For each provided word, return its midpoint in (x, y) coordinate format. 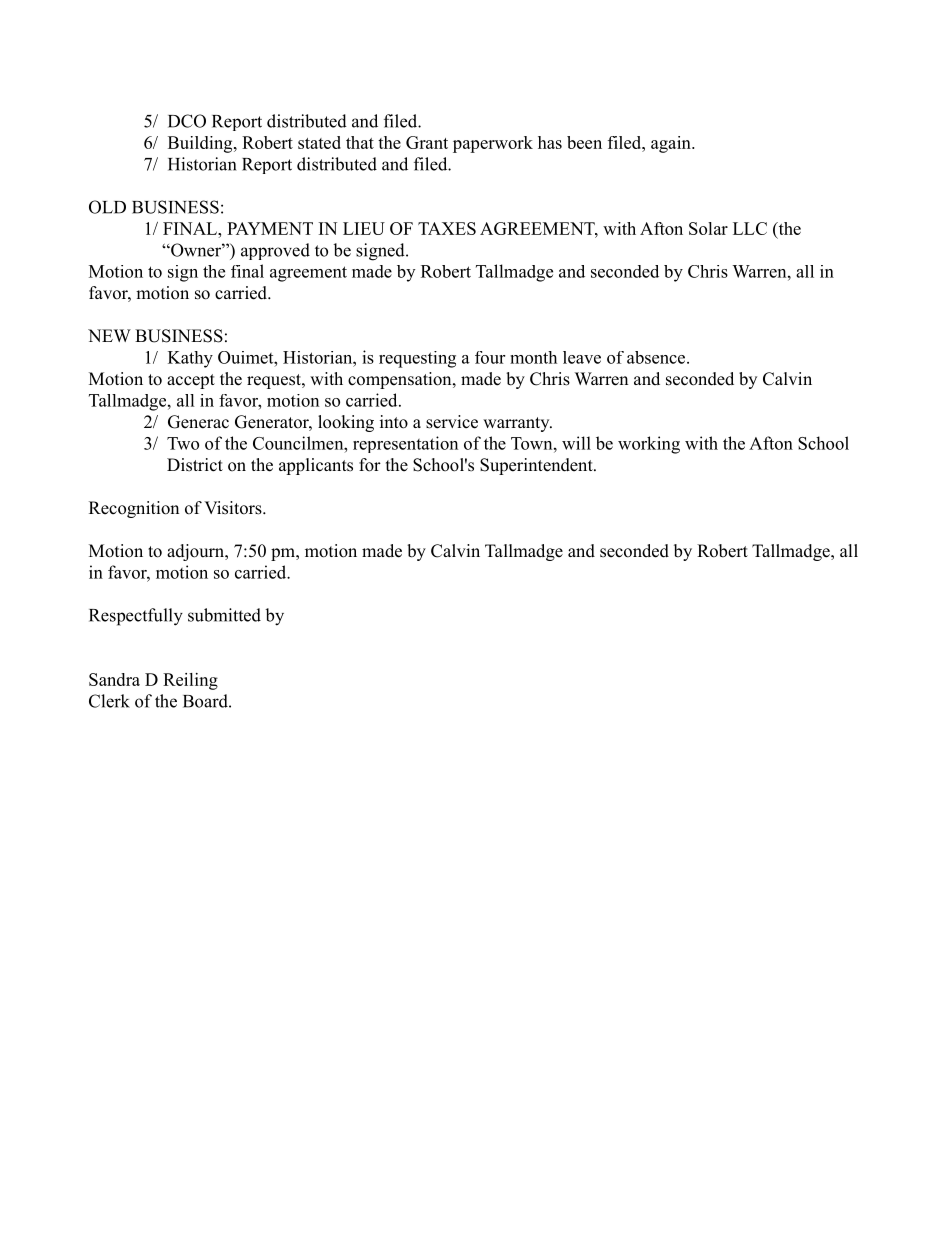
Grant (427, 142)
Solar (708, 228)
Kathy (190, 359)
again (672, 144)
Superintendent (537, 466)
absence (657, 357)
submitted (224, 615)
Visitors (234, 508)
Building (201, 144)
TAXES (447, 228)
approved (275, 251)
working (649, 445)
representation (405, 444)
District (195, 465)
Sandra (114, 679)
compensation (401, 380)
